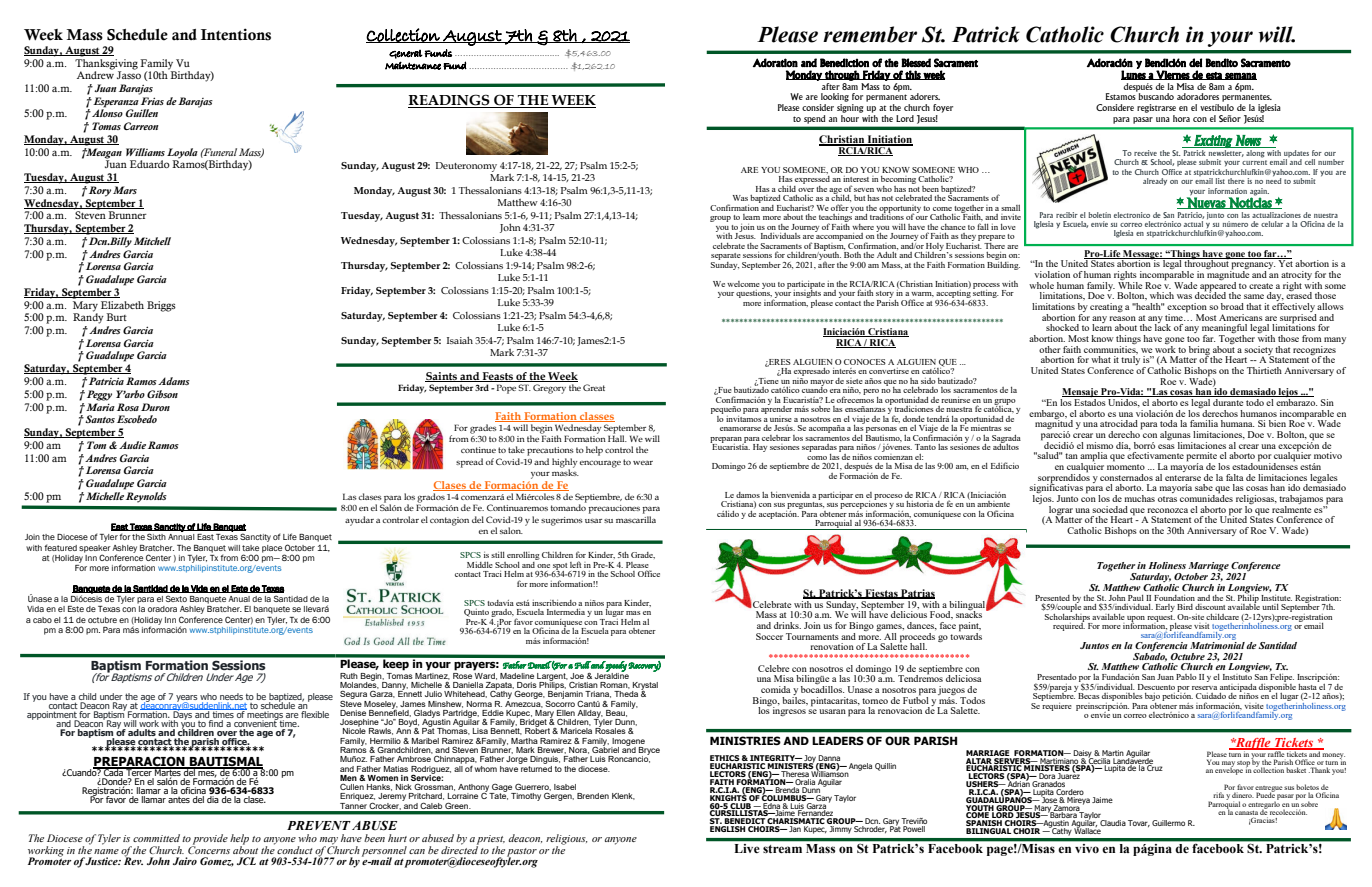  I want to click on Adams, so click(174, 381).
